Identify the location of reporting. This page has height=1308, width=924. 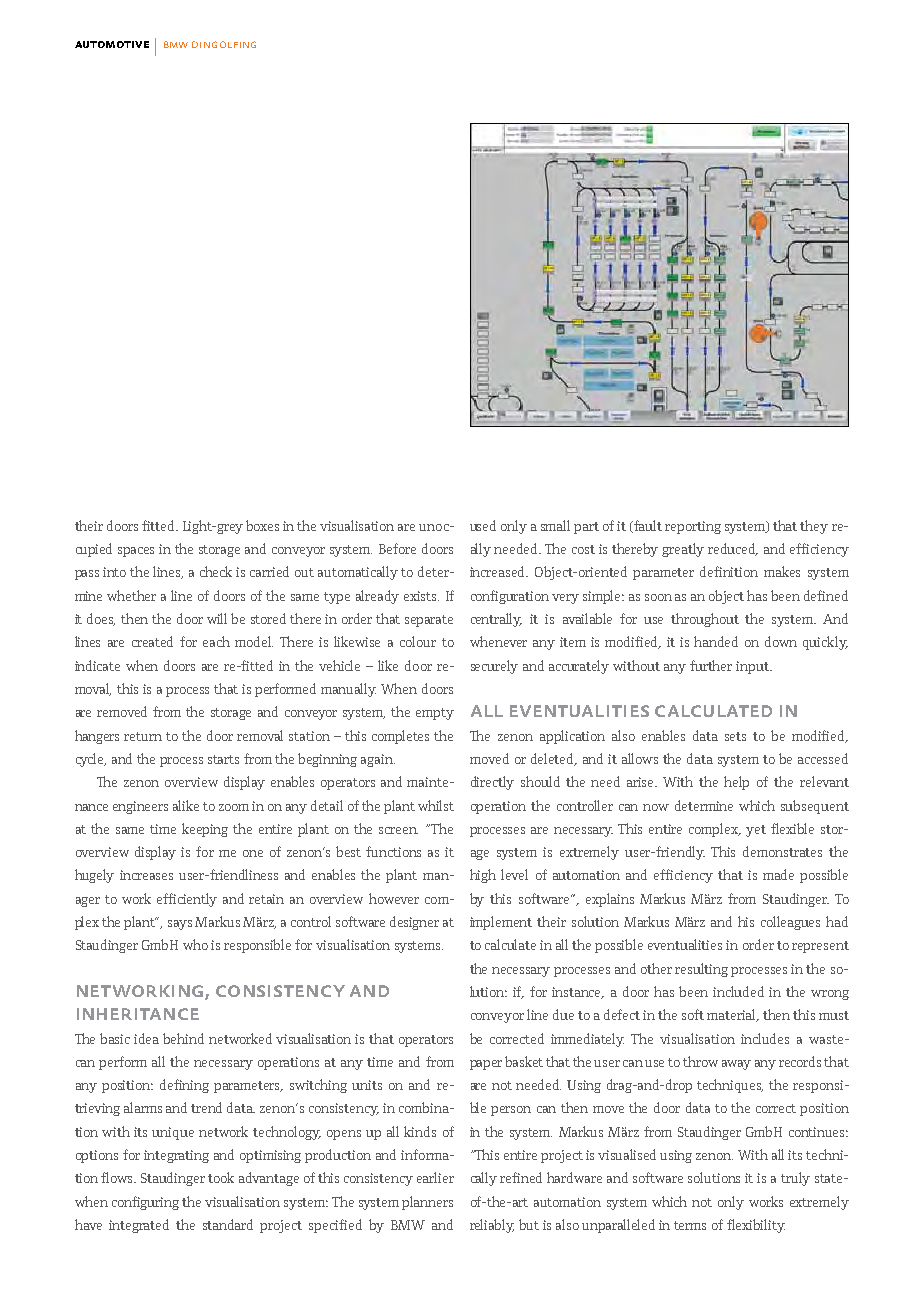
(693, 527).
